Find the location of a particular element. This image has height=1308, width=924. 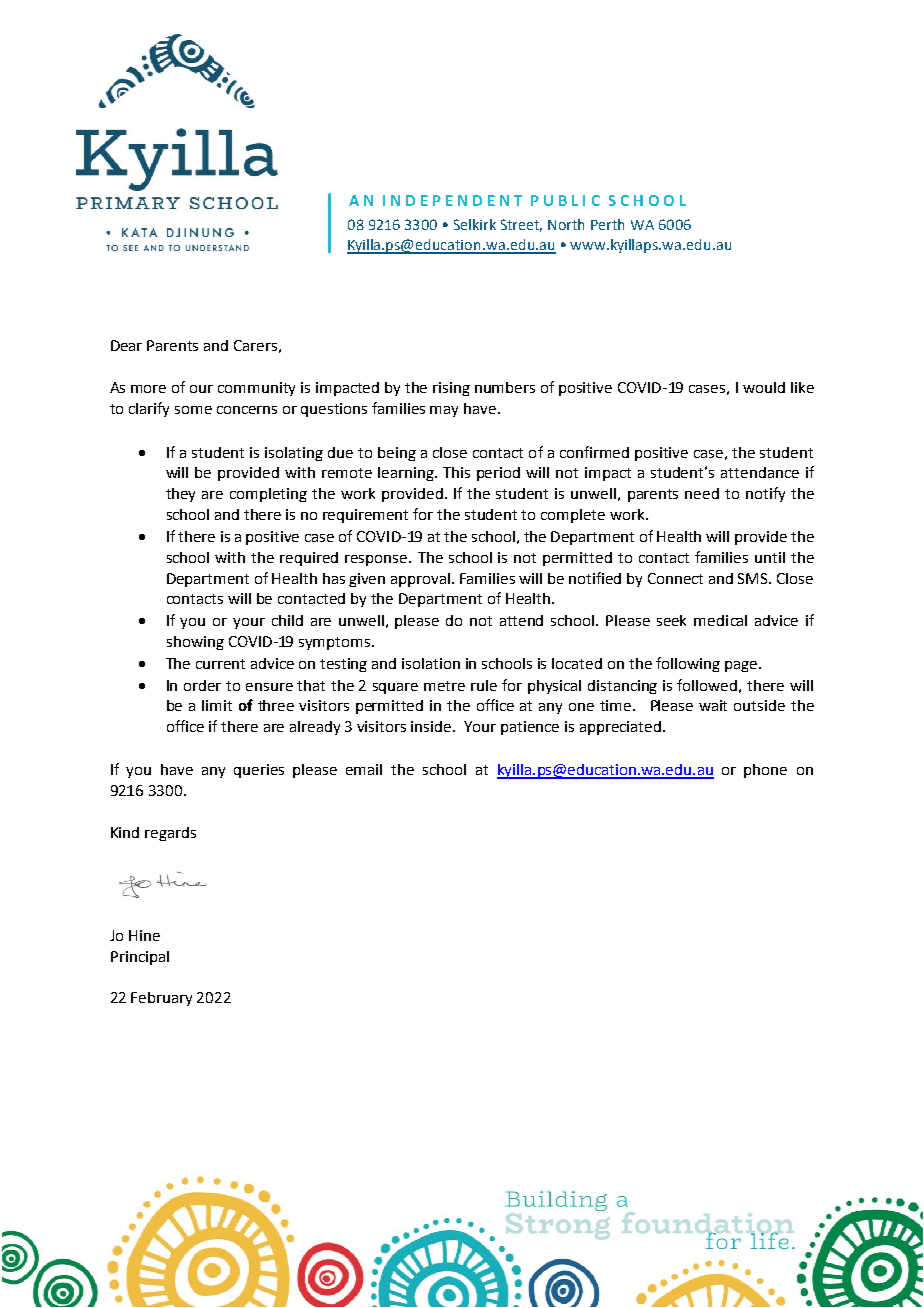

Perth is located at coordinates (607, 224).
